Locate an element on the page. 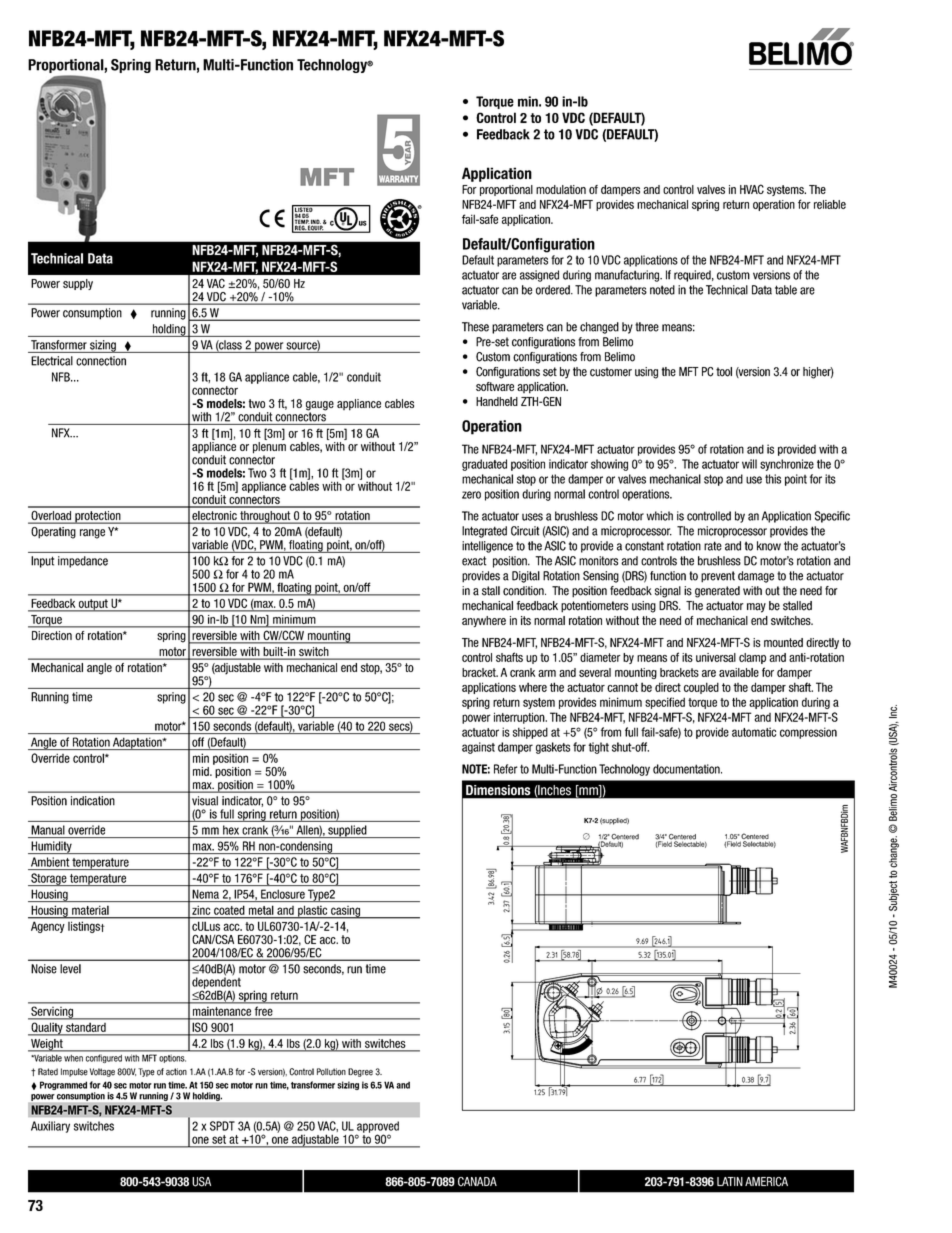  CANADA is located at coordinates (477, 1182).
